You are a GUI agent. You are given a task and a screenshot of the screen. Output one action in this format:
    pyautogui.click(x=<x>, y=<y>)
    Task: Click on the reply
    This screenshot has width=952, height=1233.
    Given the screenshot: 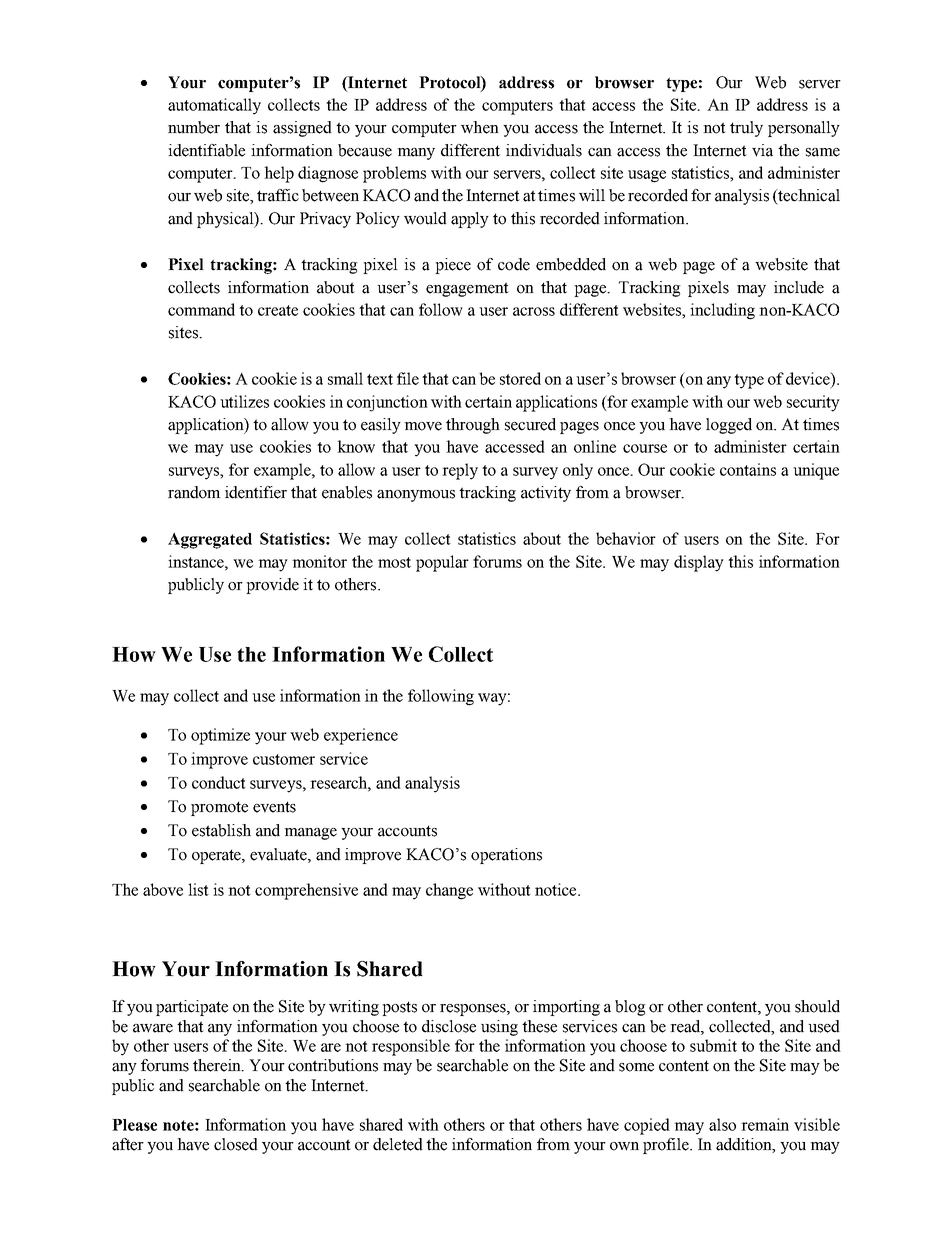 What is the action you would take?
    pyautogui.click(x=460, y=471)
